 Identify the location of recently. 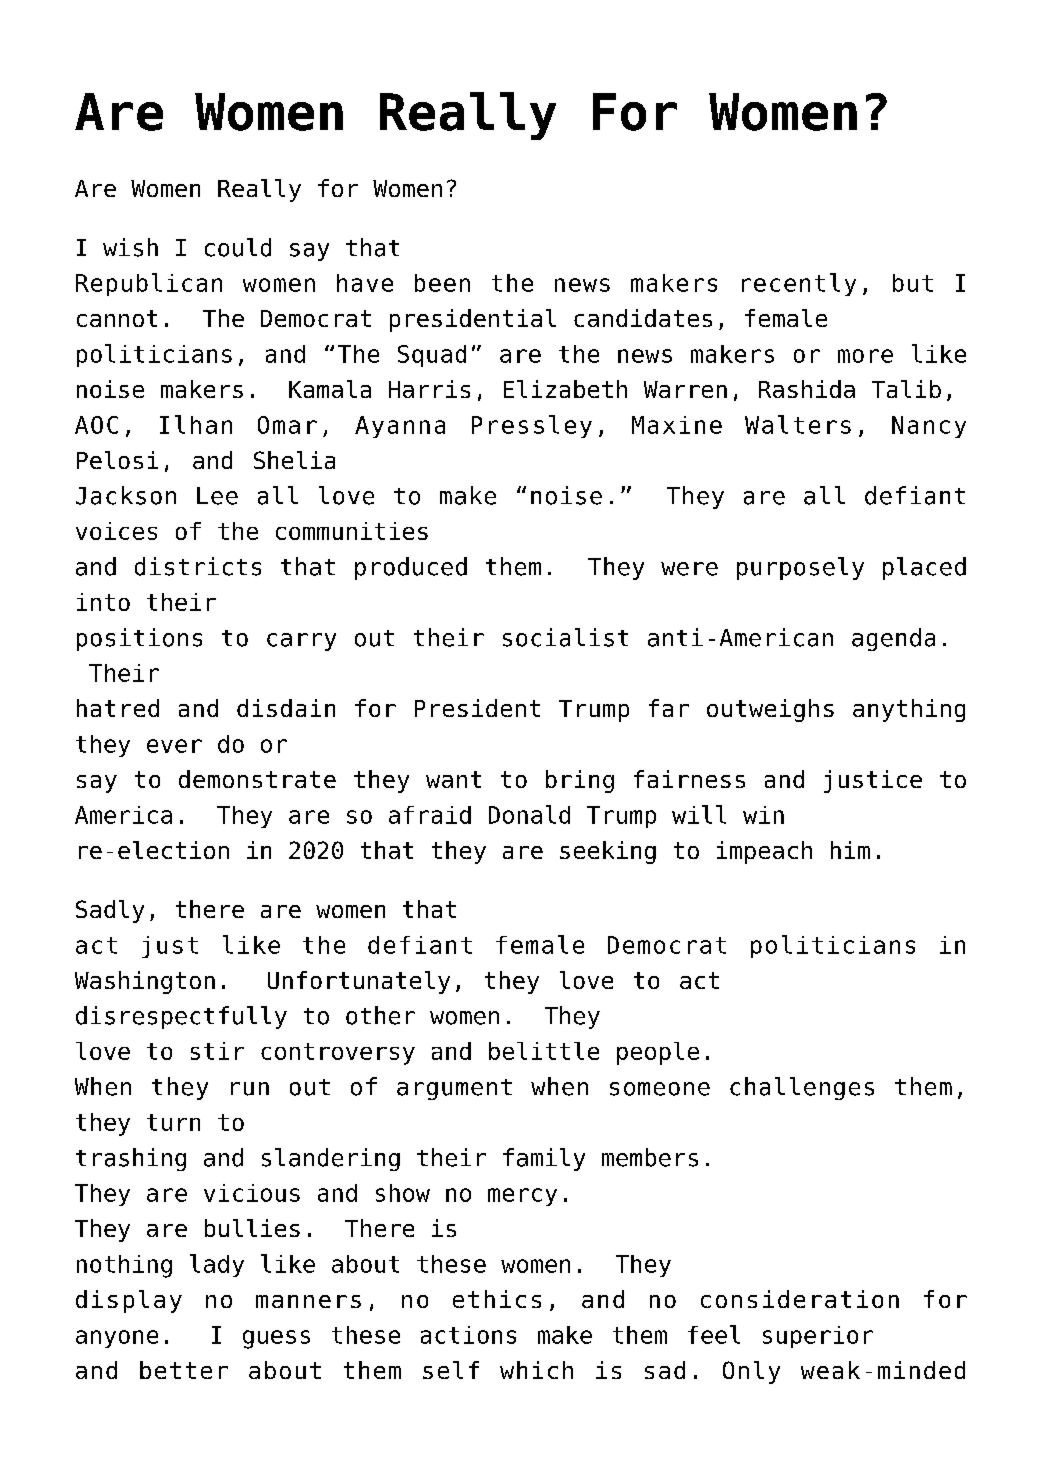
(799, 284).
